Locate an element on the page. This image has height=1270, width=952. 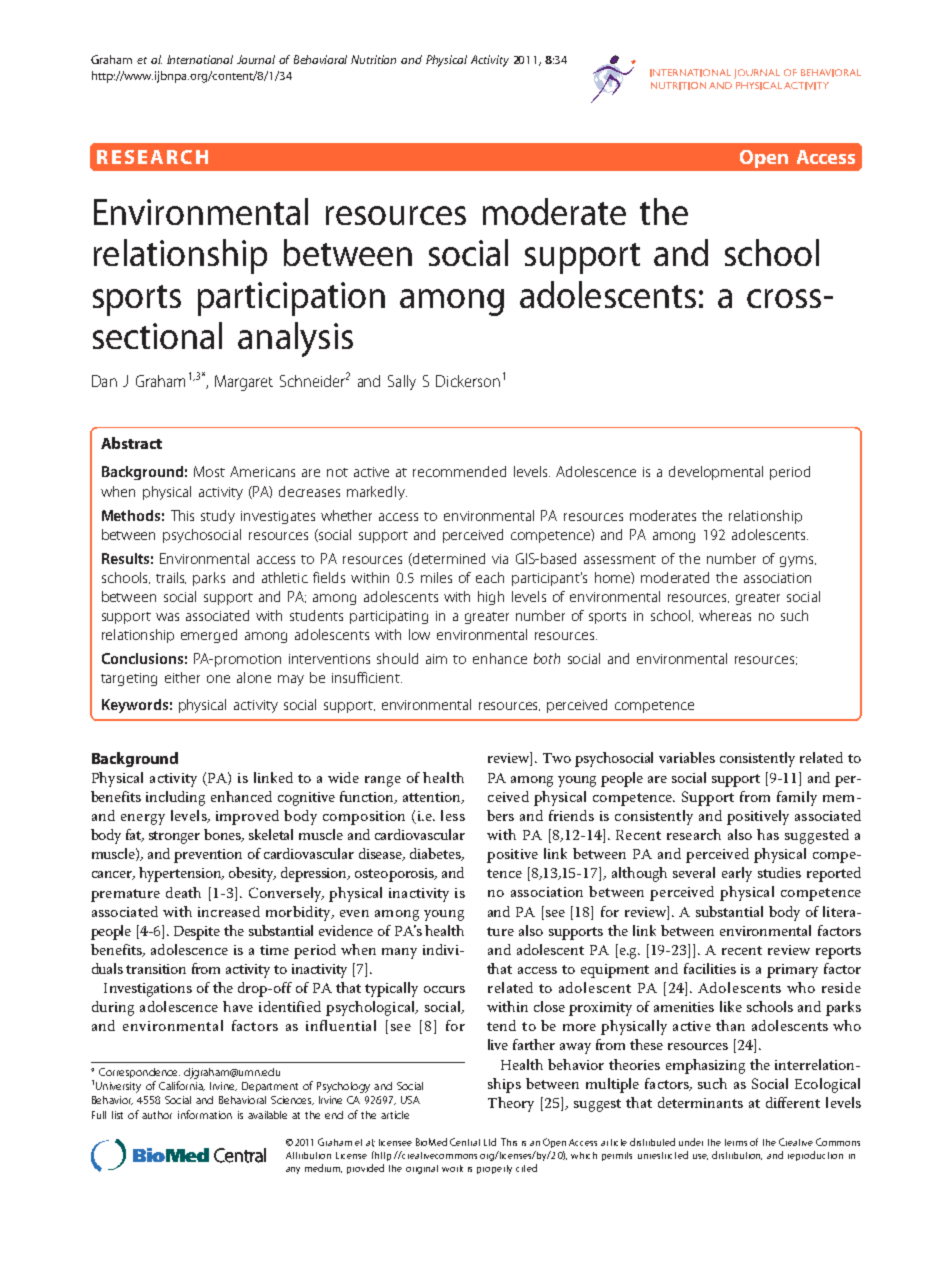
whereas is located at coordinates (725, 615).
